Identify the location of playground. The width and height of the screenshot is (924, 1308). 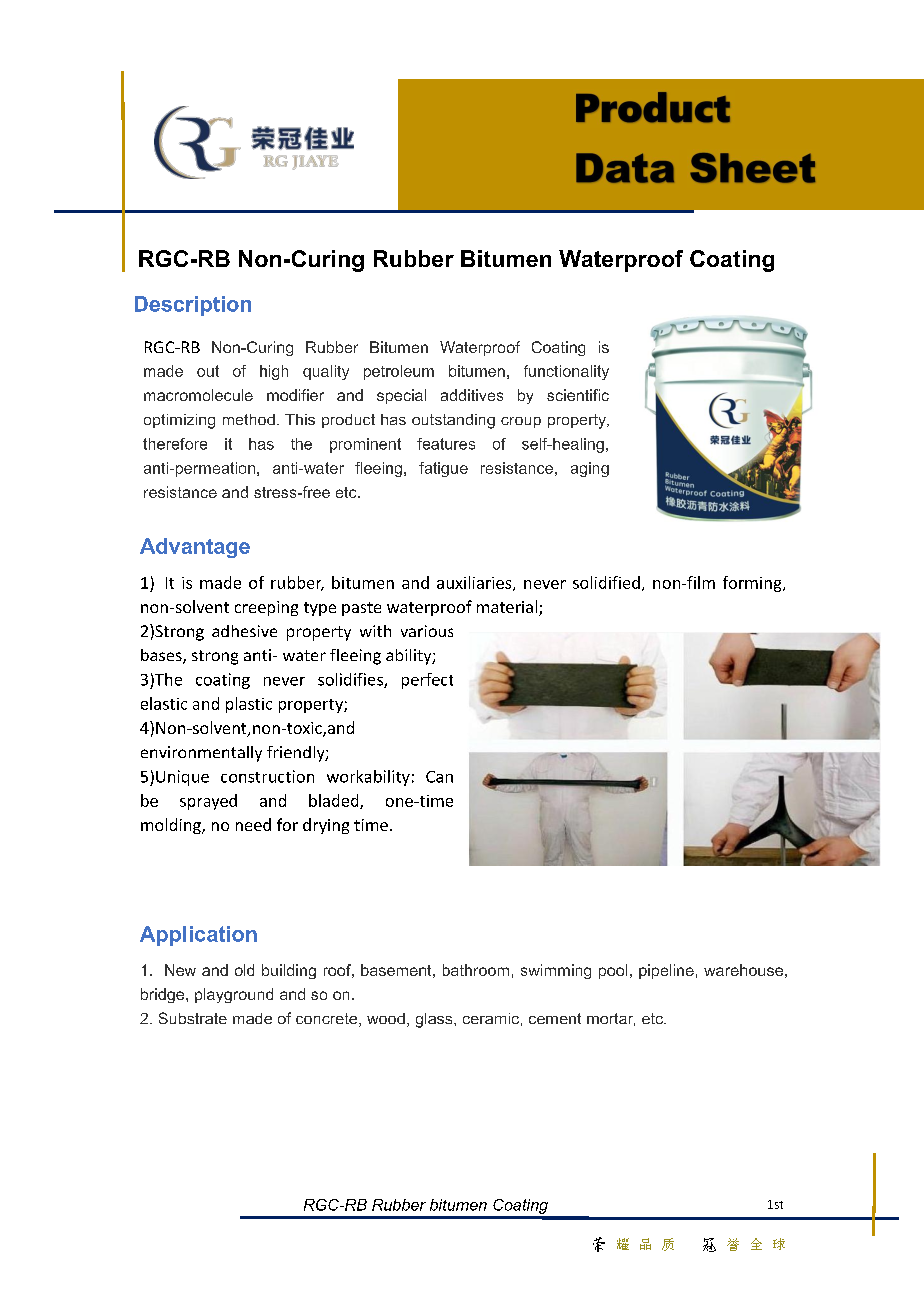
(234, 995).
